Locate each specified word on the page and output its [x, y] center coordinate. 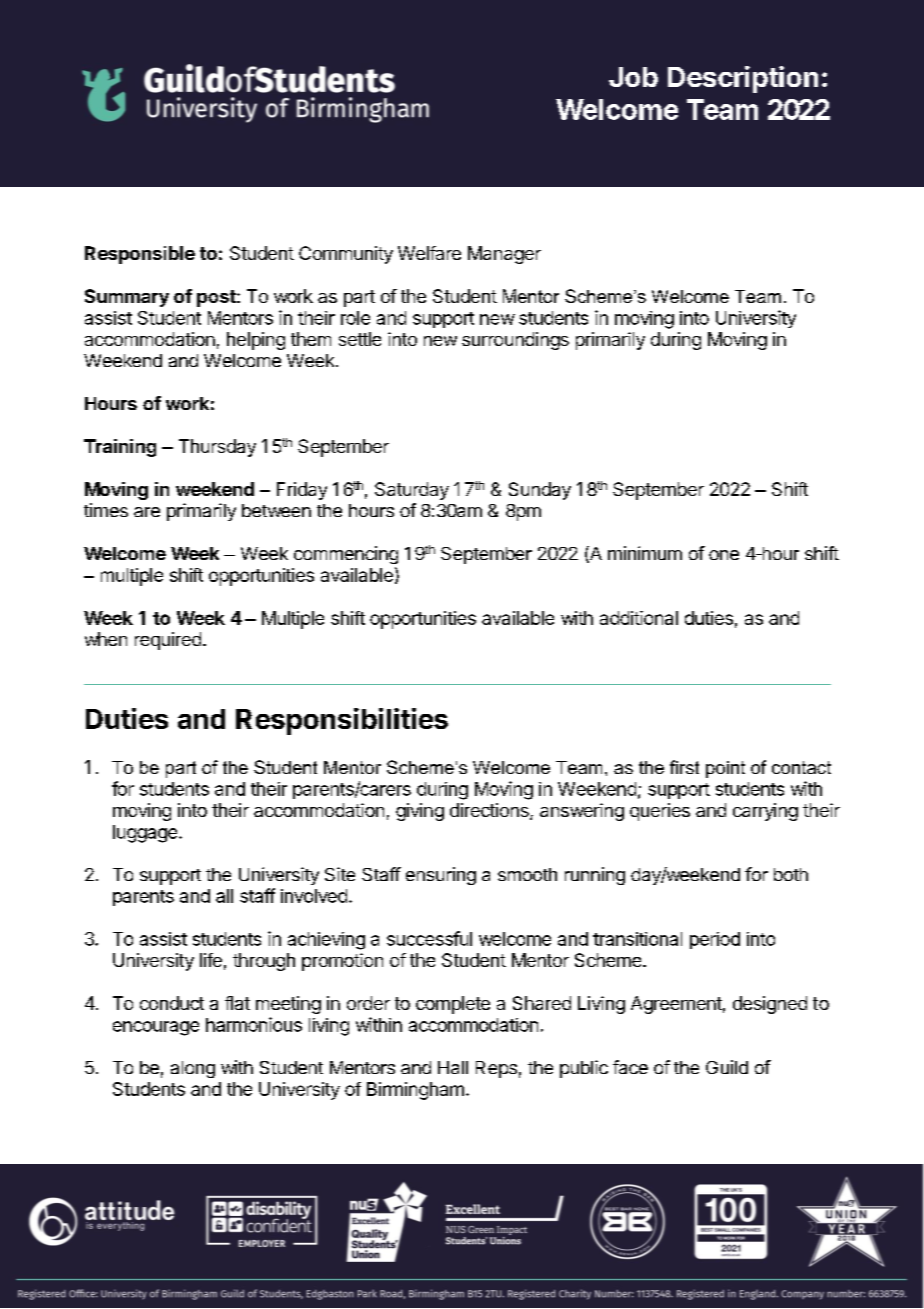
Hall [453, 1067]
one [724, 555]
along [193, 1069]
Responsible [140, 255]
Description [743, 79]
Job [633, 77]
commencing [346, 555]
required [168, 641]
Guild [727, 1067]
